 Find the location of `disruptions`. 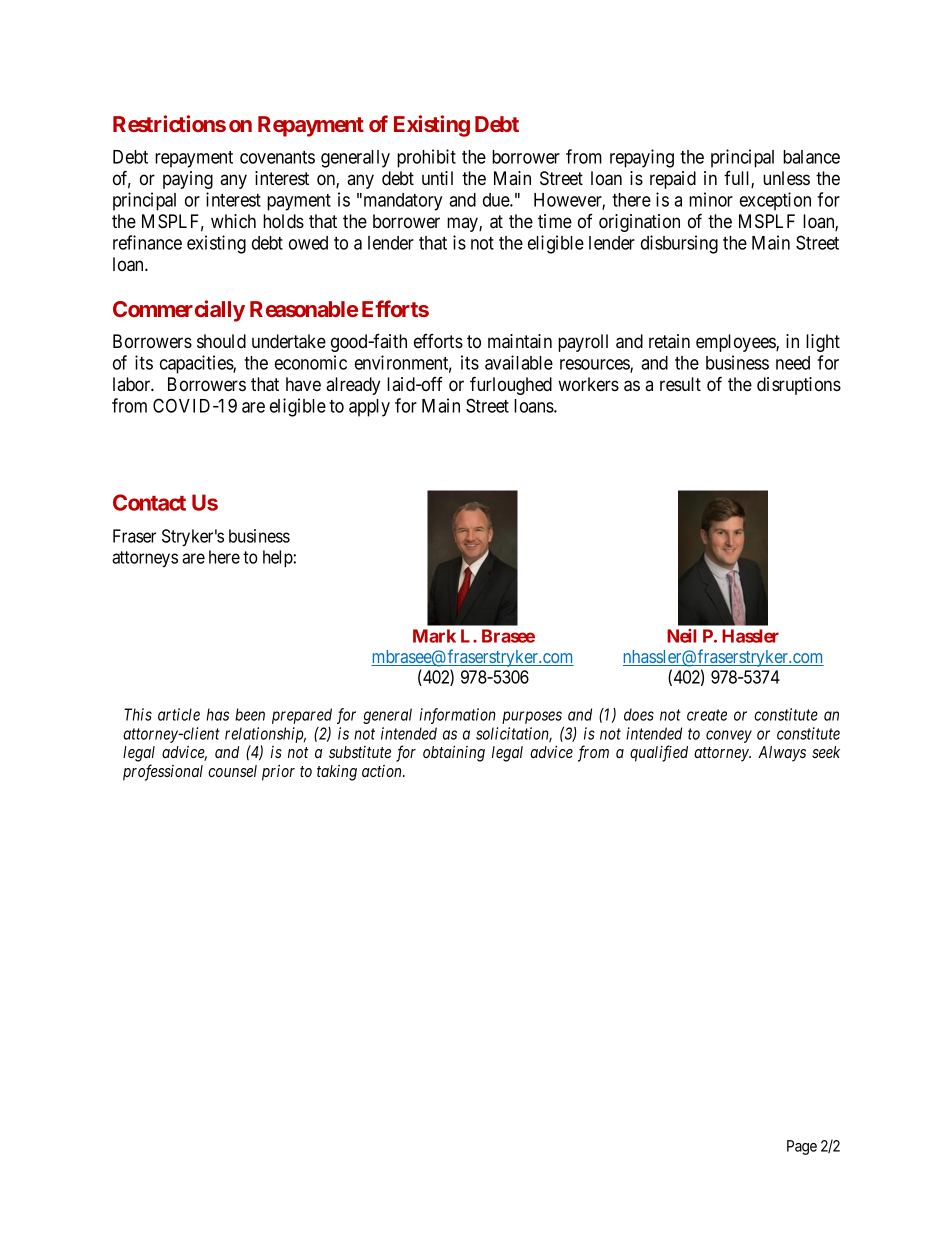

disruptions is located at coordinates (799, 386).
